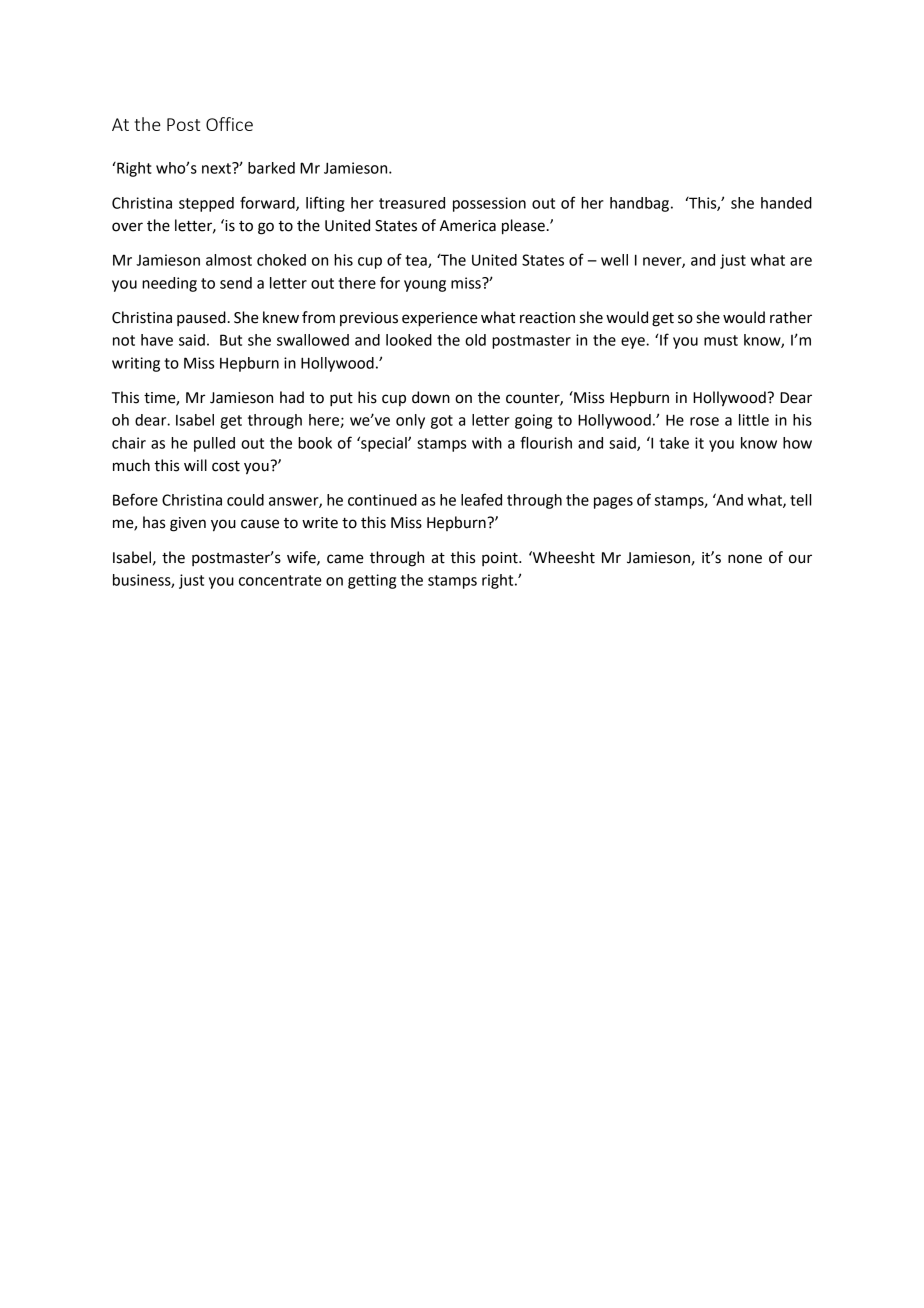  I want to click on concentrate, so click(280, 580).
